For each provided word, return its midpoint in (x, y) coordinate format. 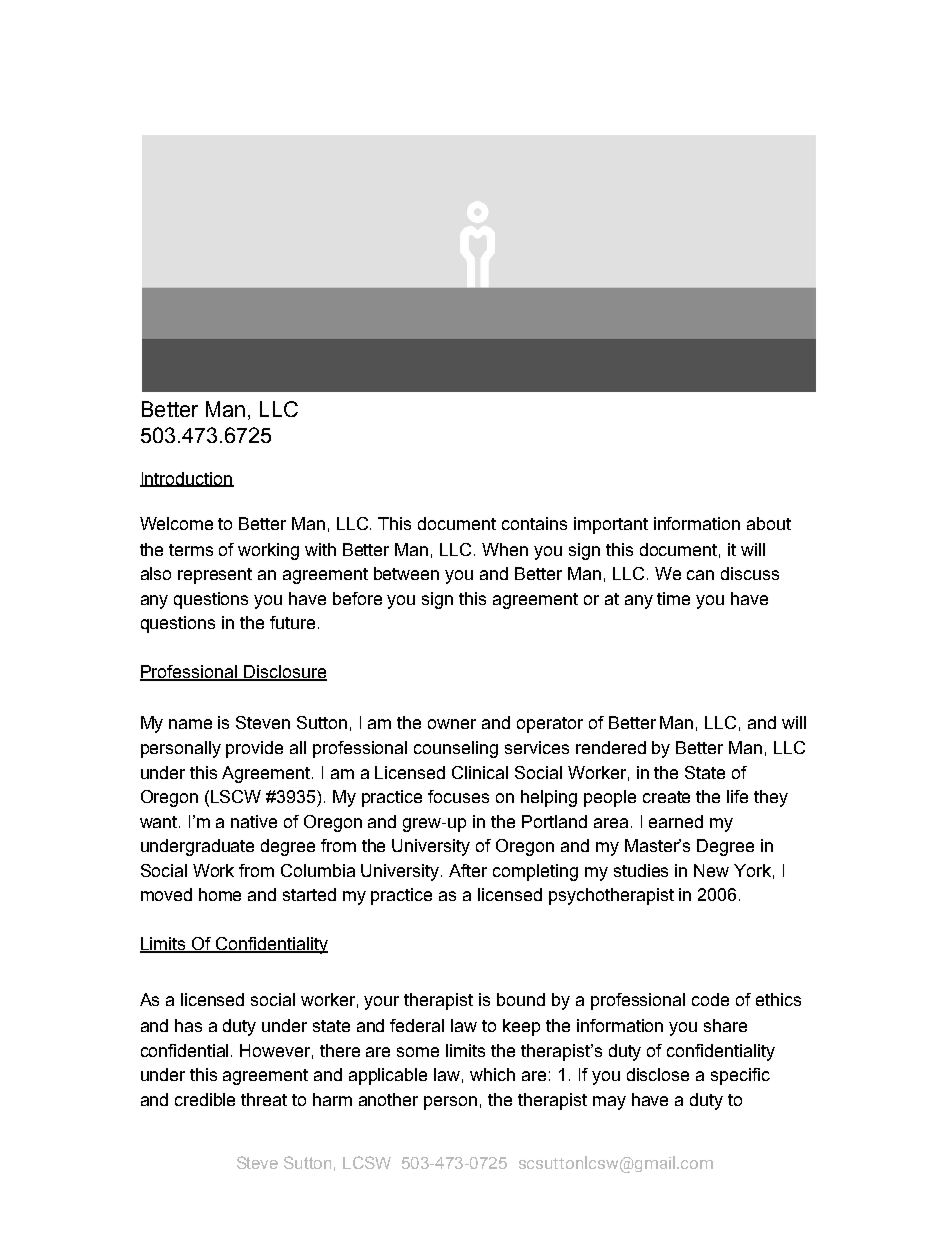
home (220, 894)
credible (205, 1099)
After (468, 870)
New (711, 870)
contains (534, 523)
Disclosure (284, 673)
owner (452, 724)
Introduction (187, 479)
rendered (611, 747)
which (492, 1074)
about (769, 523)
